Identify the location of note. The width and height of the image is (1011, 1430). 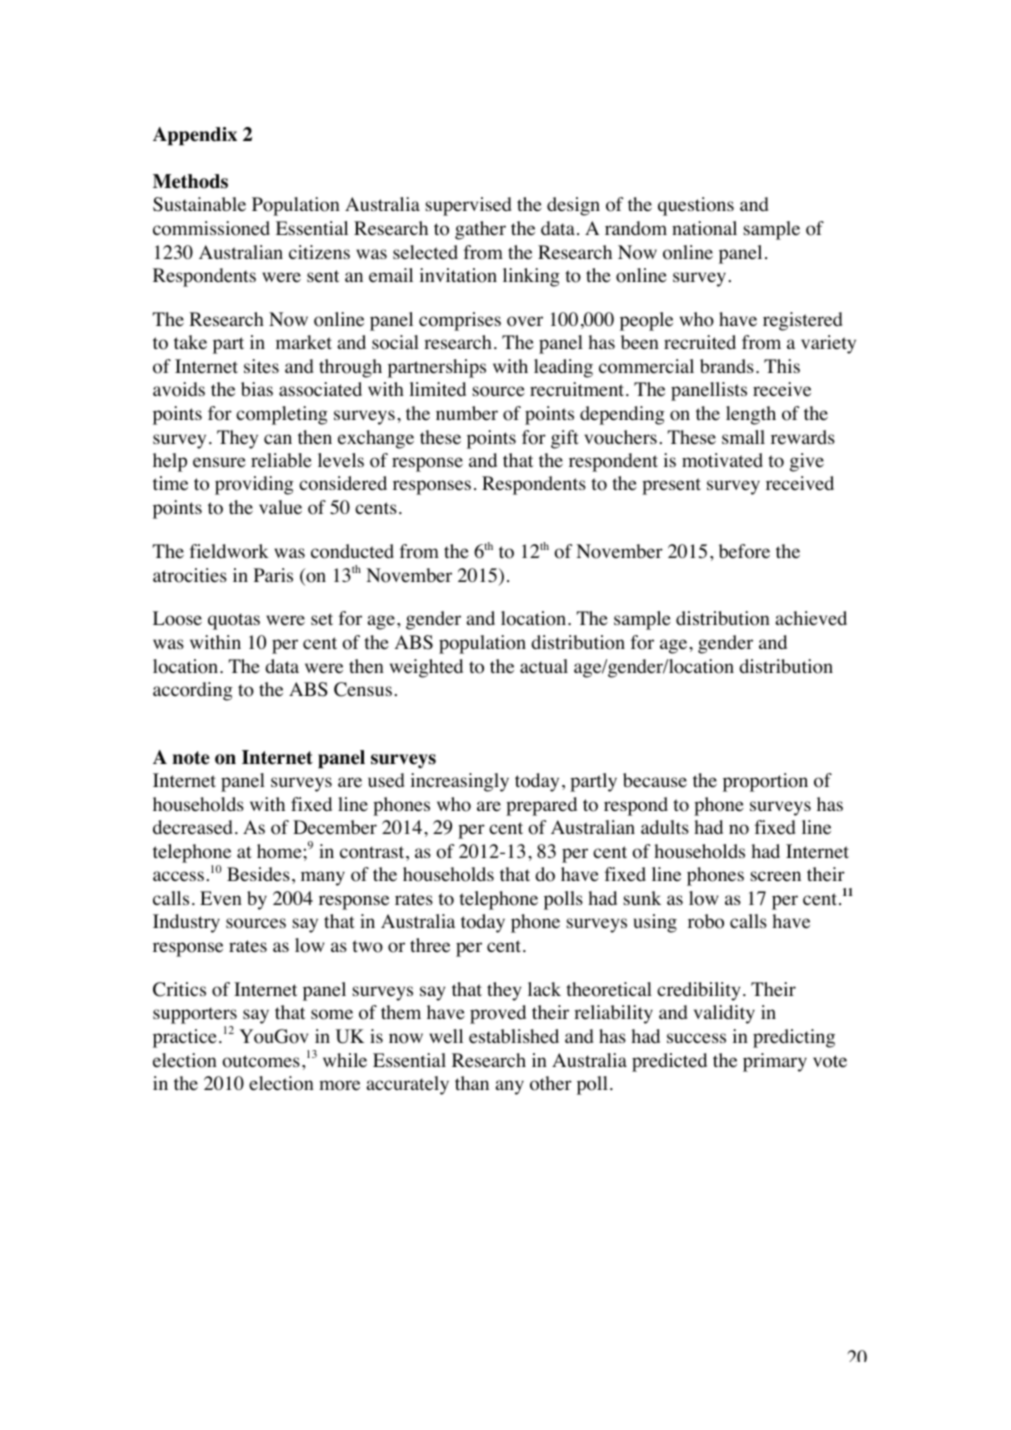
(191, 758).
